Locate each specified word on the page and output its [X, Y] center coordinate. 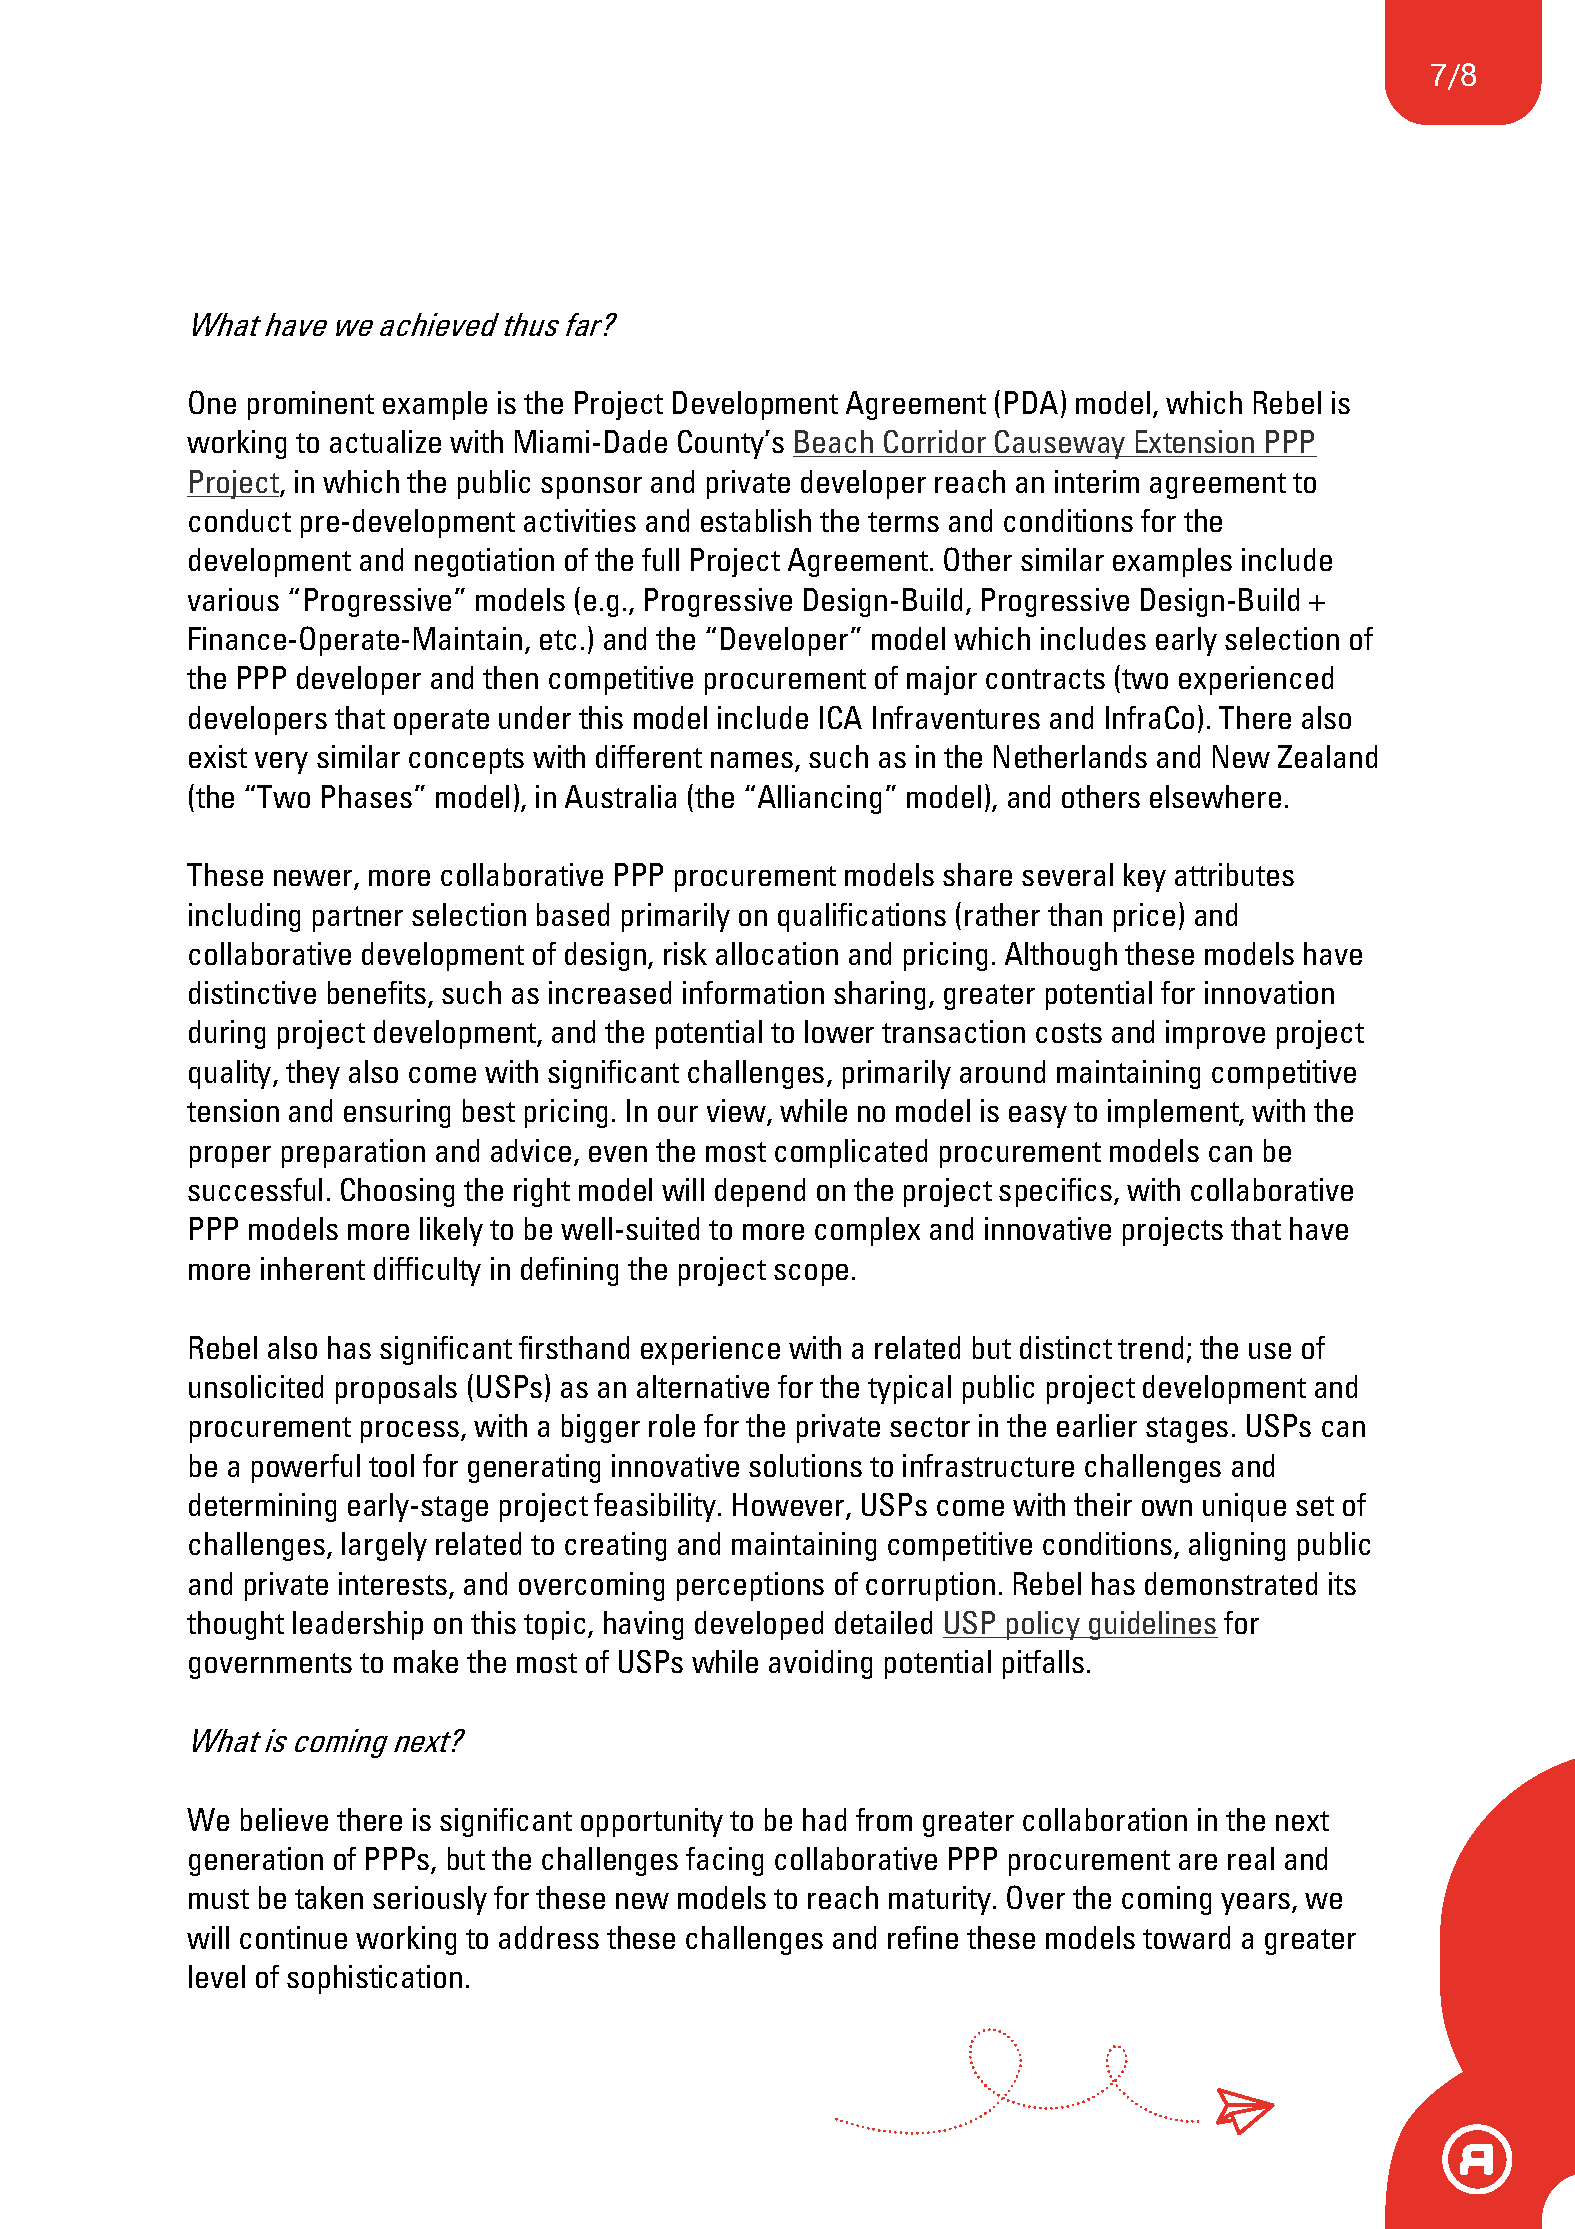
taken [329, 1897]
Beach [834, 441]
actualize [385, 441]
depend [760, 1192]
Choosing [397, 1192]
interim [1097, 481]
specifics [1057, 1192]
